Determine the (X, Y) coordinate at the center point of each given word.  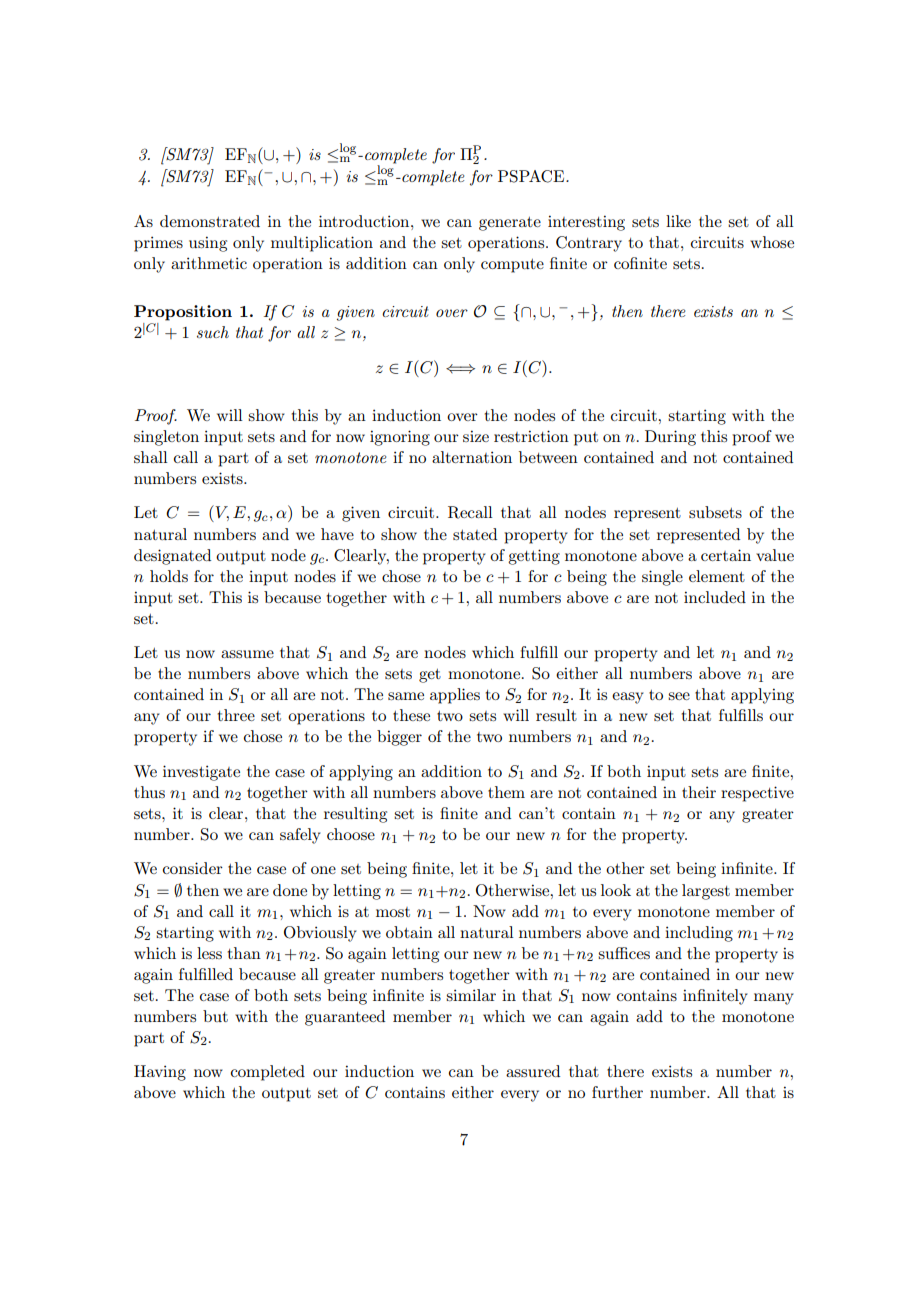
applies (455, 696)
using (208, 244)
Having (160, 1073)
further (617, 1092)
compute (512, 266)
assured (533, 1071)
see (679, 696)
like (678, 221)
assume (247, 654)
